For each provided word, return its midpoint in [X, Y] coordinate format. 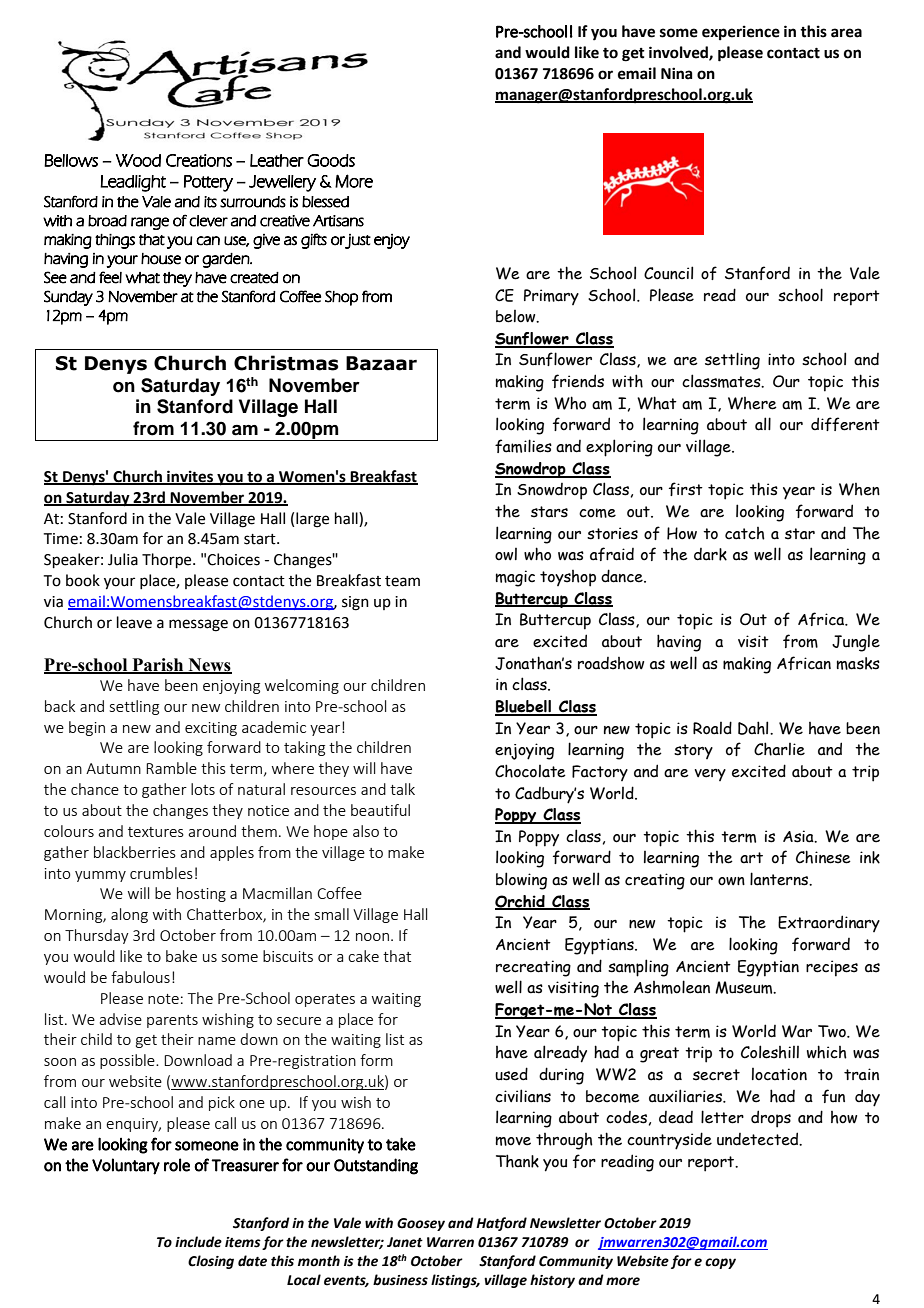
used [511, 1074]
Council [668, 273]
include [198, 1242]
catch [745, 533]
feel [110, 277]
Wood [138, 160]
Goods [331, 160]
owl [506, 554]
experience [741, 33]
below [517, 316]
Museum [745, 987]
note [163, 999]
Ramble [171, 768]
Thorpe [168, 560]
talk [402, 789]
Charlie [779, 749]
